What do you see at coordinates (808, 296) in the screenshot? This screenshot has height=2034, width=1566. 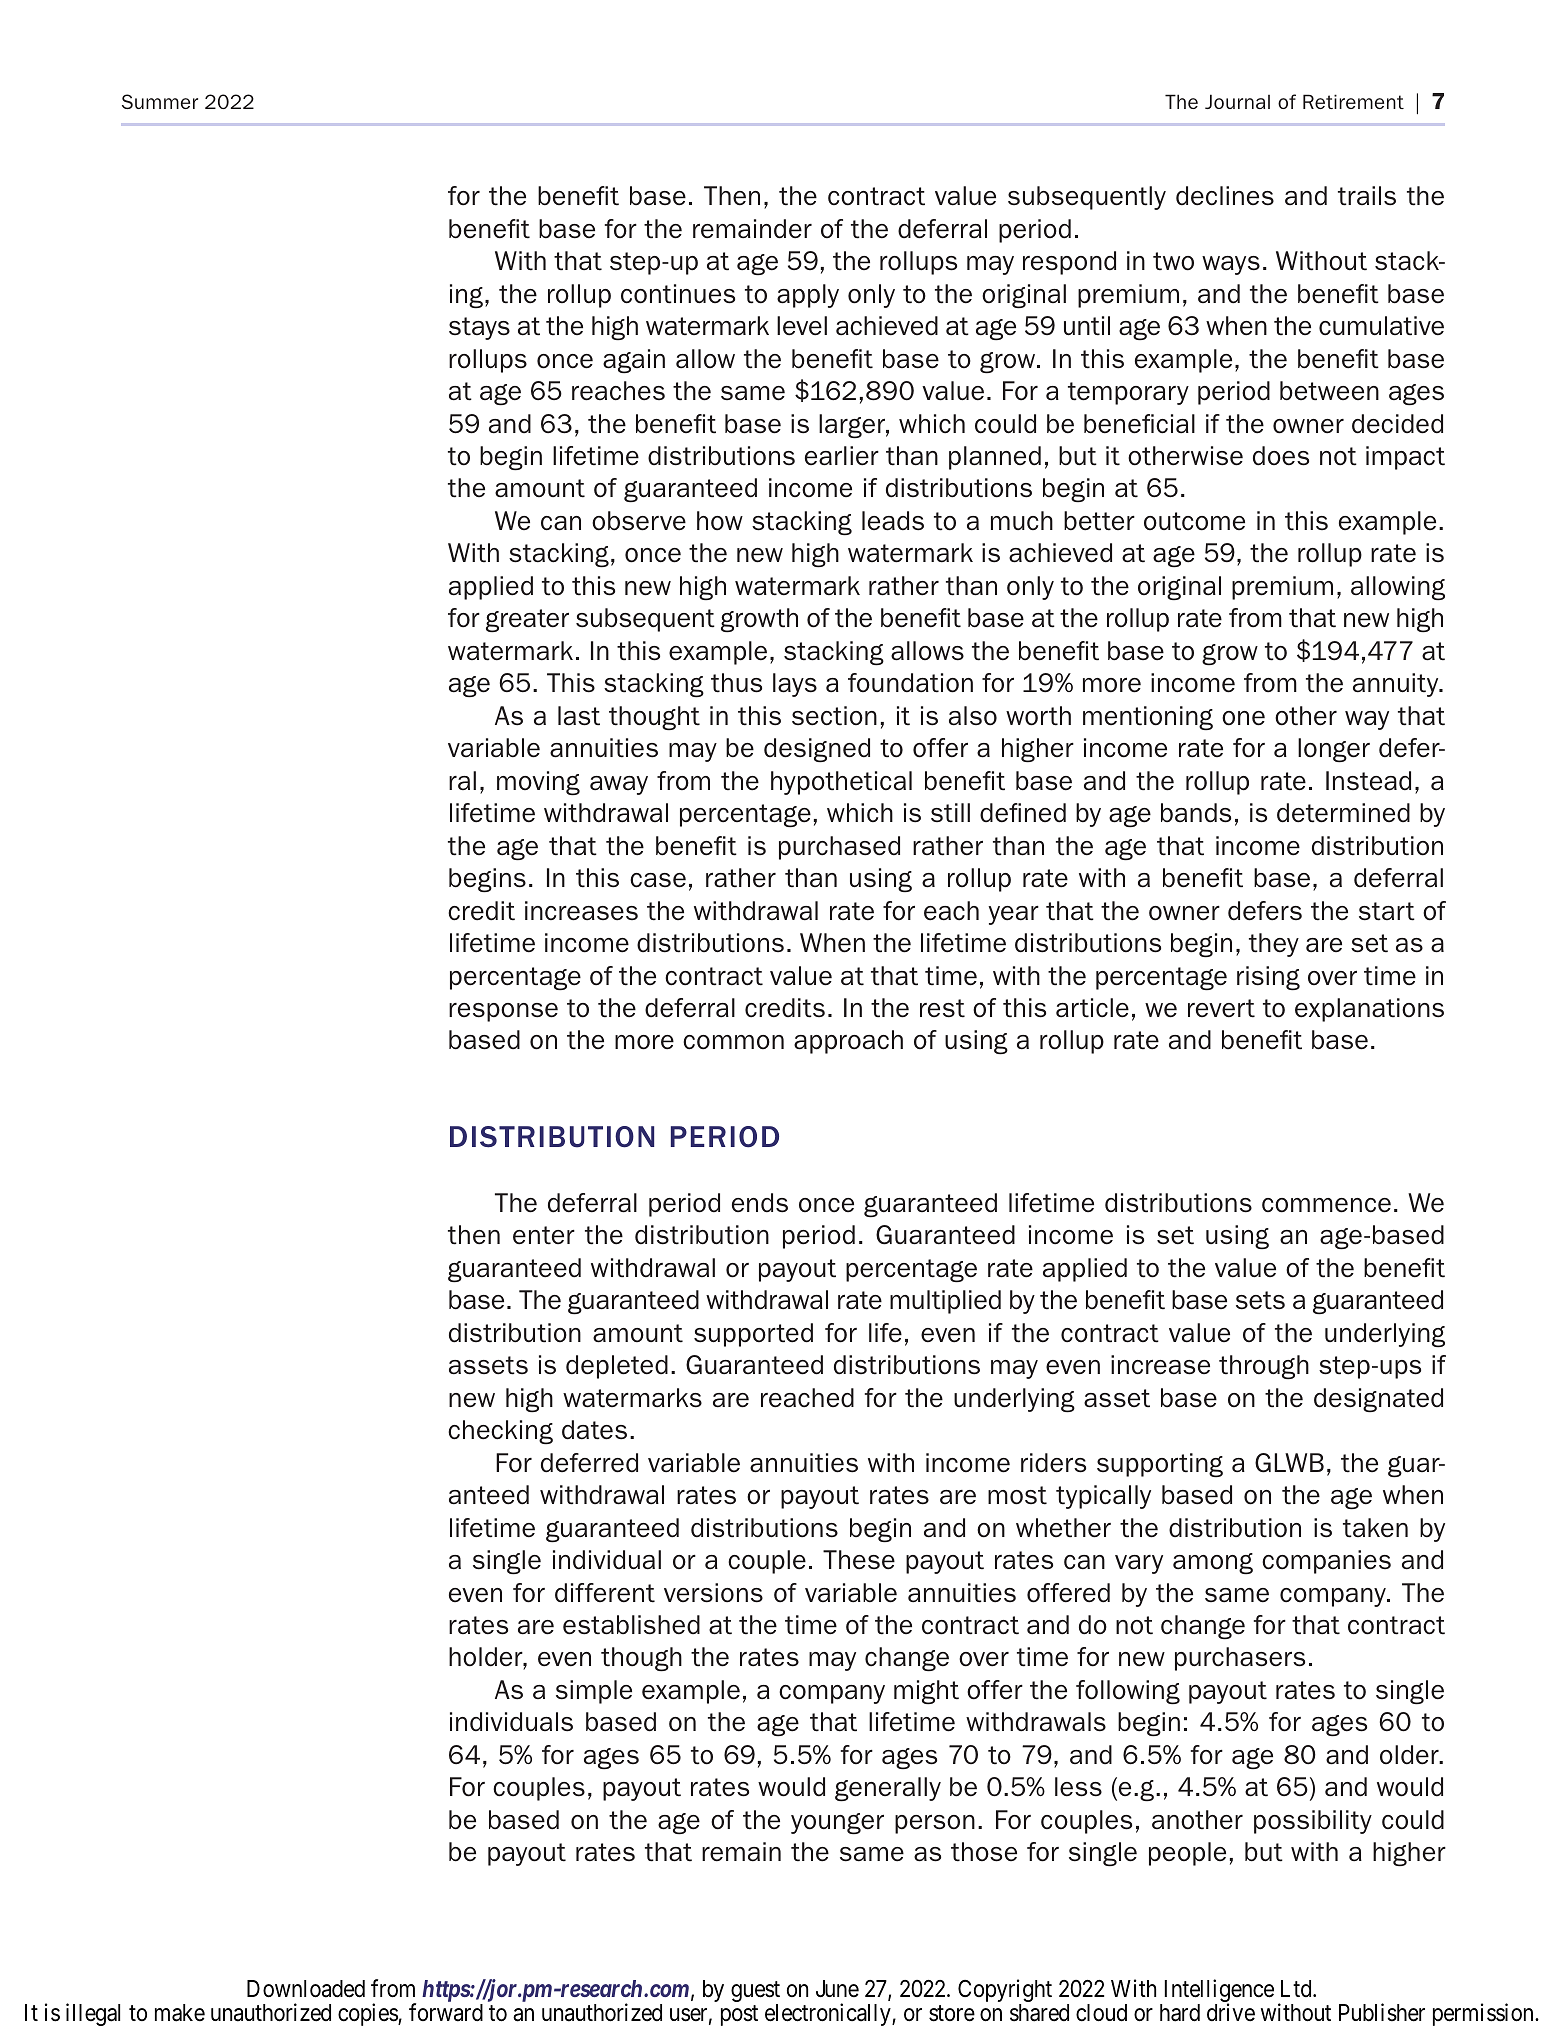 I see `apply` at bounding box center [808, 296].
